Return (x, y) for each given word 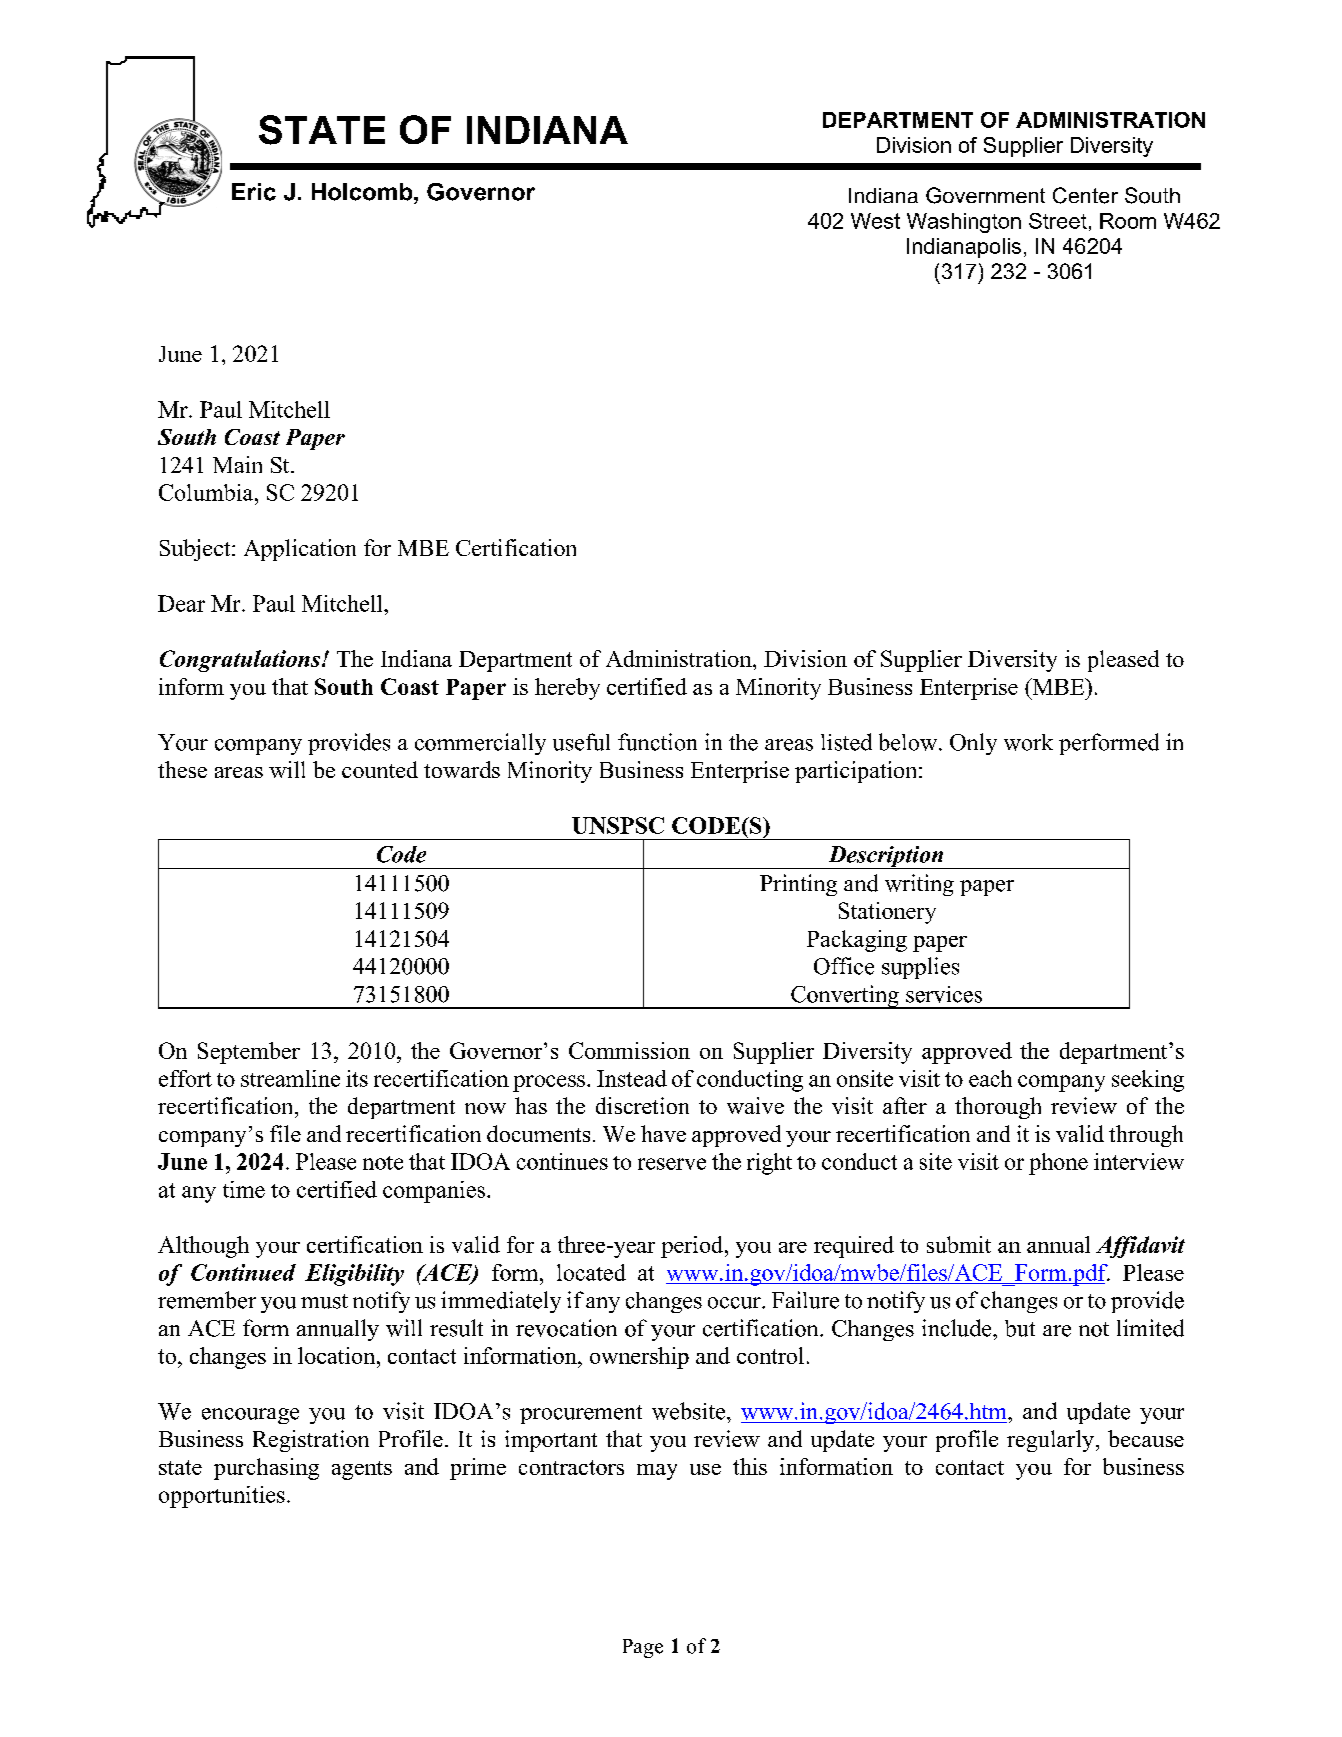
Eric (254, 192)
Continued (243, 1272)
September (249, 1053)
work (1028, 742)
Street (1058, 221)
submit (959, 1244)
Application (300, 550)
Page (643, 1648)
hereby (567, 689)
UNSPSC (618, 825)
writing (919, 885)
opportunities (222, 1497)
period (693, 1247)
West (875, 221)
